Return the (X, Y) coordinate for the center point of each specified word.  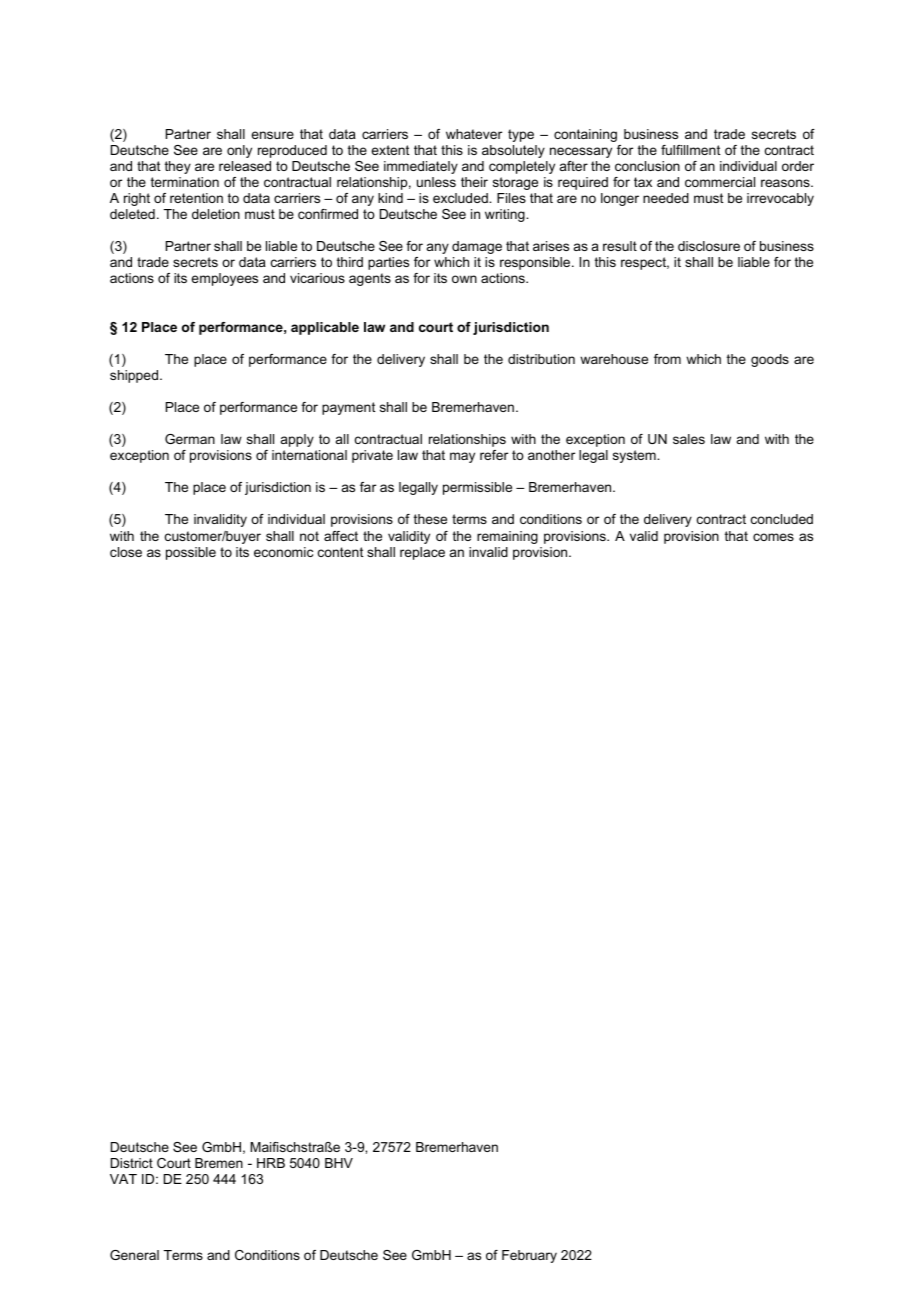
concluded (782, 519)
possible (191, 553)
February (529, 1256)
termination (185, 182)
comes (773, 537)
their (474, 182)
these (430, 519)
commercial (720, 182)
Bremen (219, 1163)
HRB (271, 1163)
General (134, 1255)
